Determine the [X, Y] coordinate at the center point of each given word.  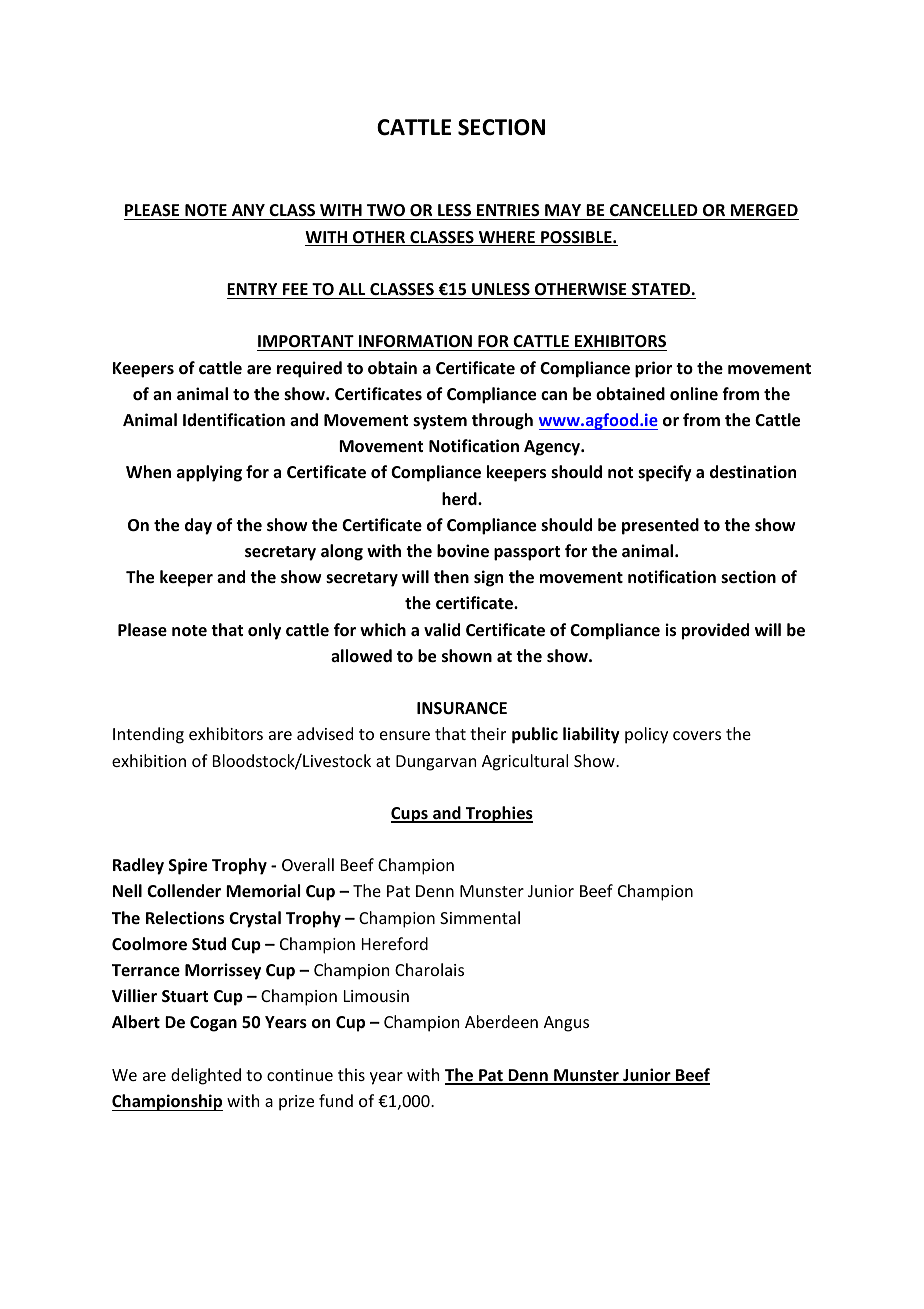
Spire [188, 866]
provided [715, 631]
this [351, 1074]
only [264, 631]
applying [209, 473]
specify [665, 473]
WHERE [506, 238]
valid [442, 629]
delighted [206, 1076]
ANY [248, 210]
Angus [566, 1024]
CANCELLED [654, 212]
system [440, 422]
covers [697, 735]
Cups [410, 815]
